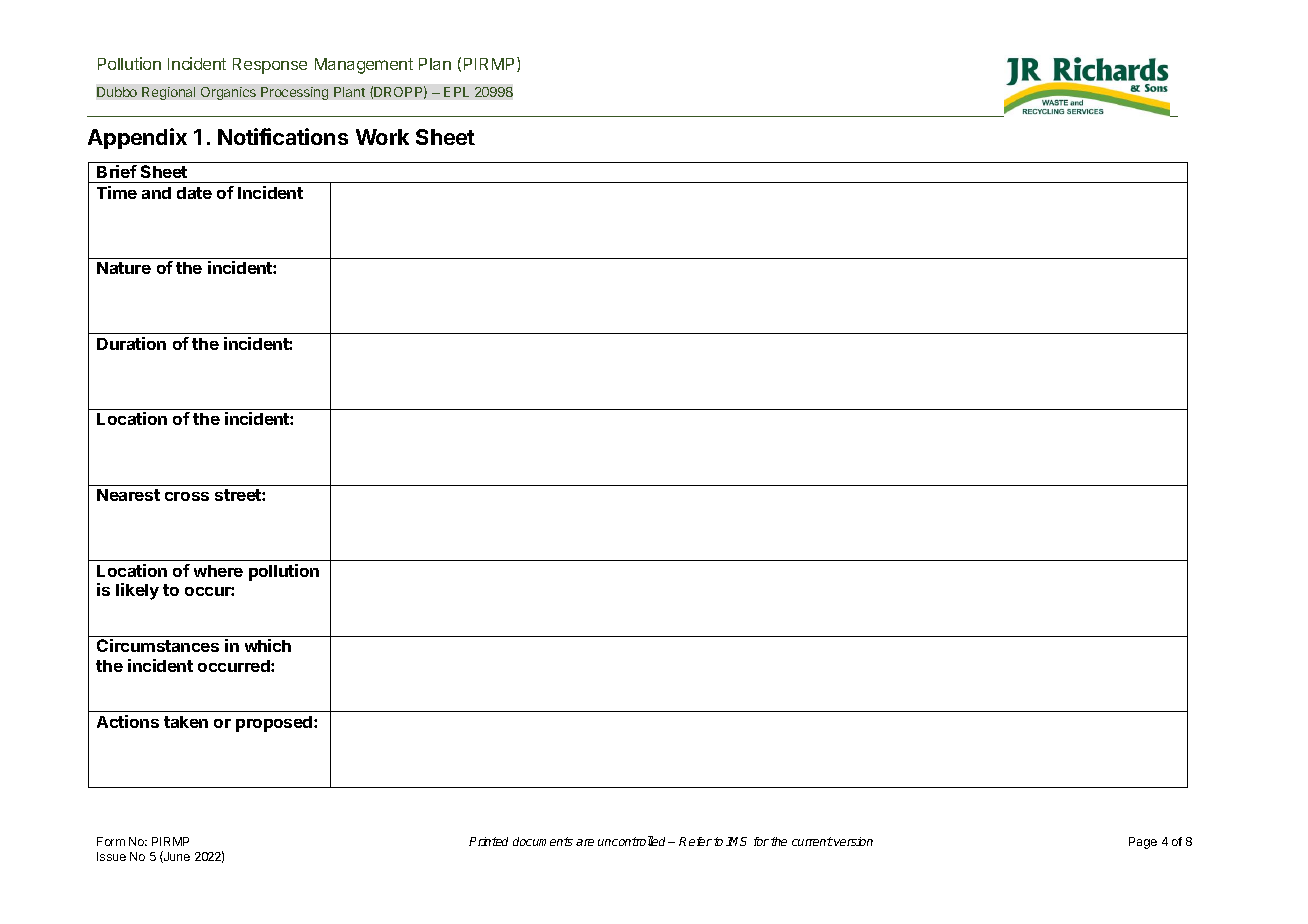  I want to click on Work, so click(382, 137).
